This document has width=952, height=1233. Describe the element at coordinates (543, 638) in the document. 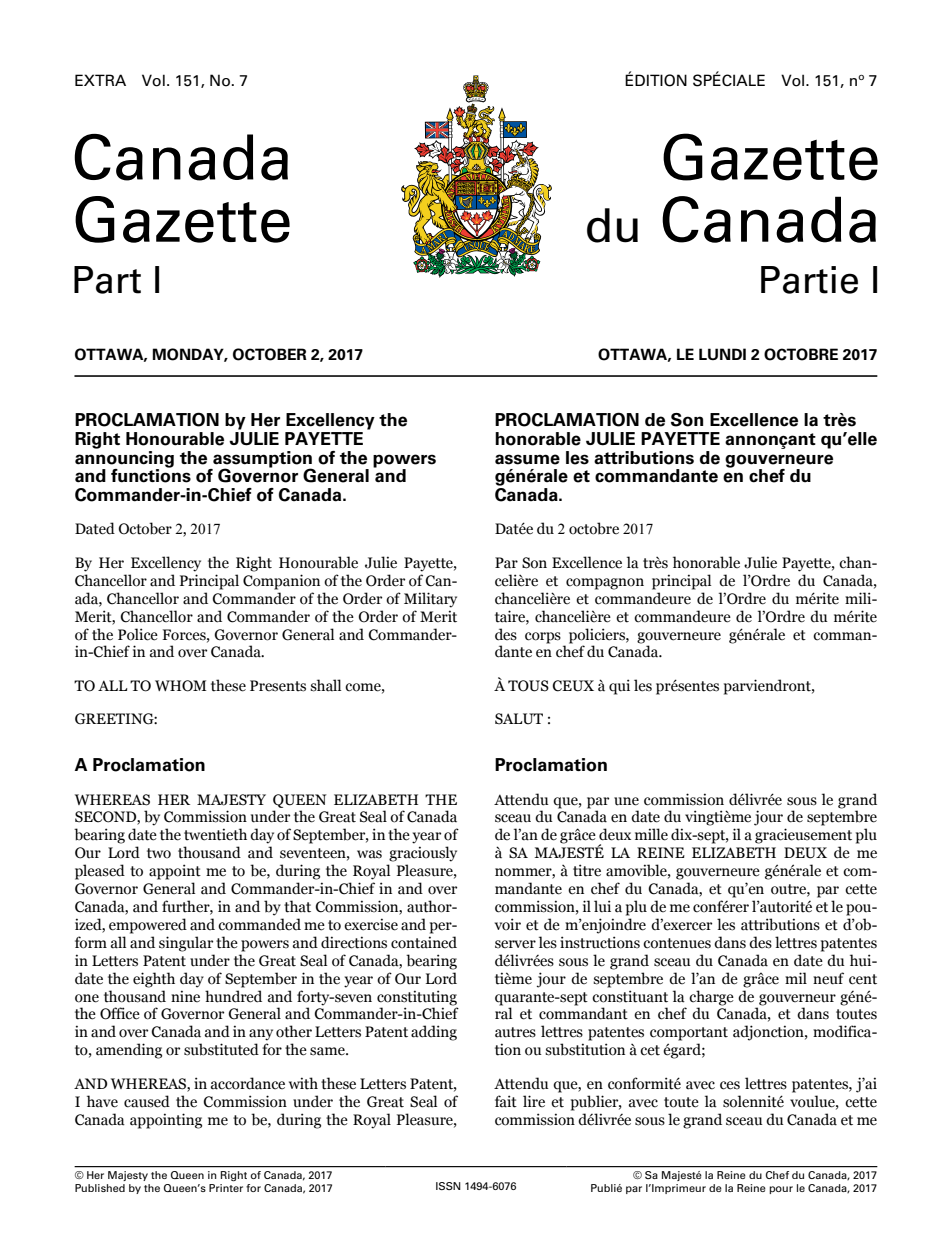

I see `corps` at that location.
